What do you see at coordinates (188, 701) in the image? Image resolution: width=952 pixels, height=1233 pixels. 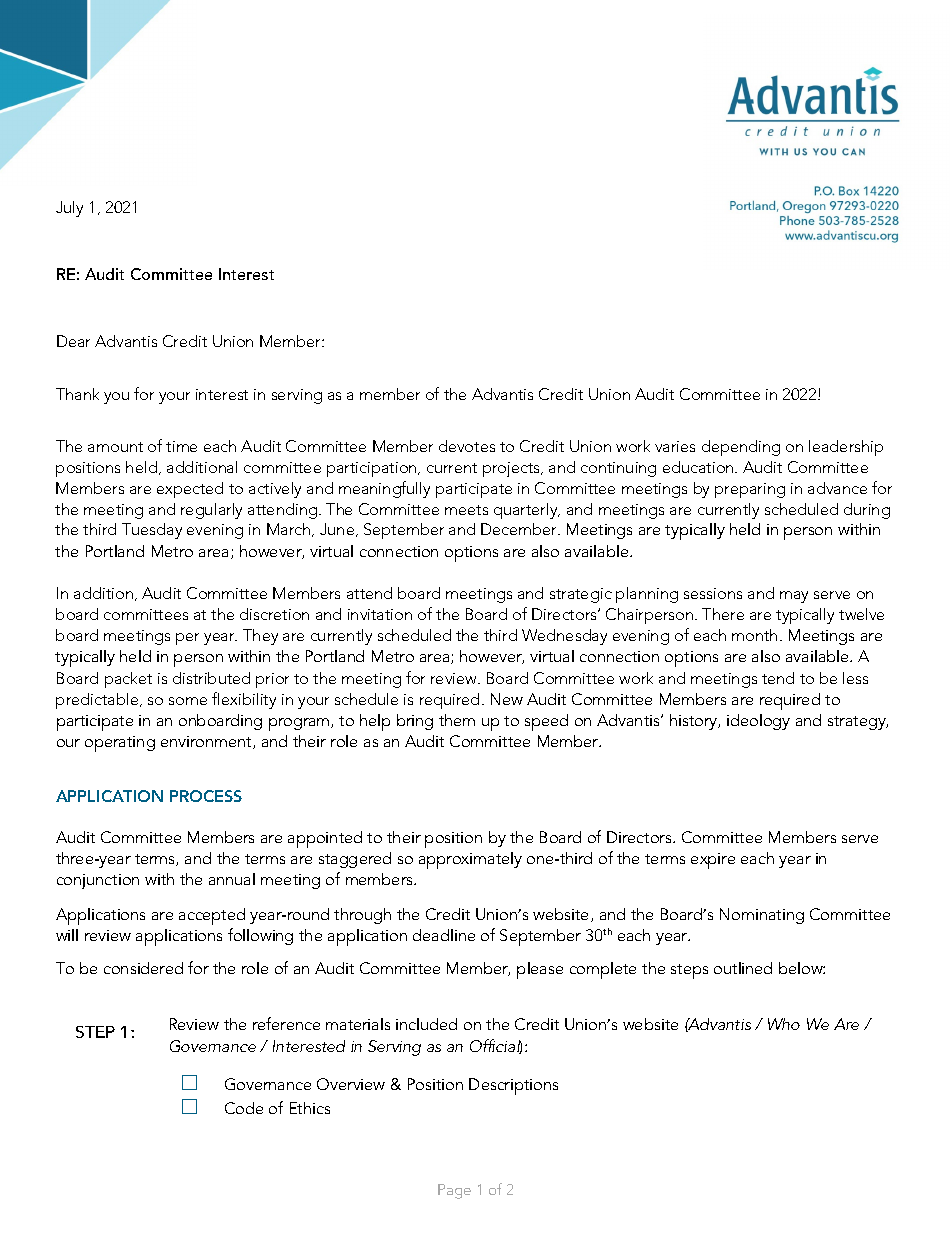 I see `some` at bounding box center [188, 701].
